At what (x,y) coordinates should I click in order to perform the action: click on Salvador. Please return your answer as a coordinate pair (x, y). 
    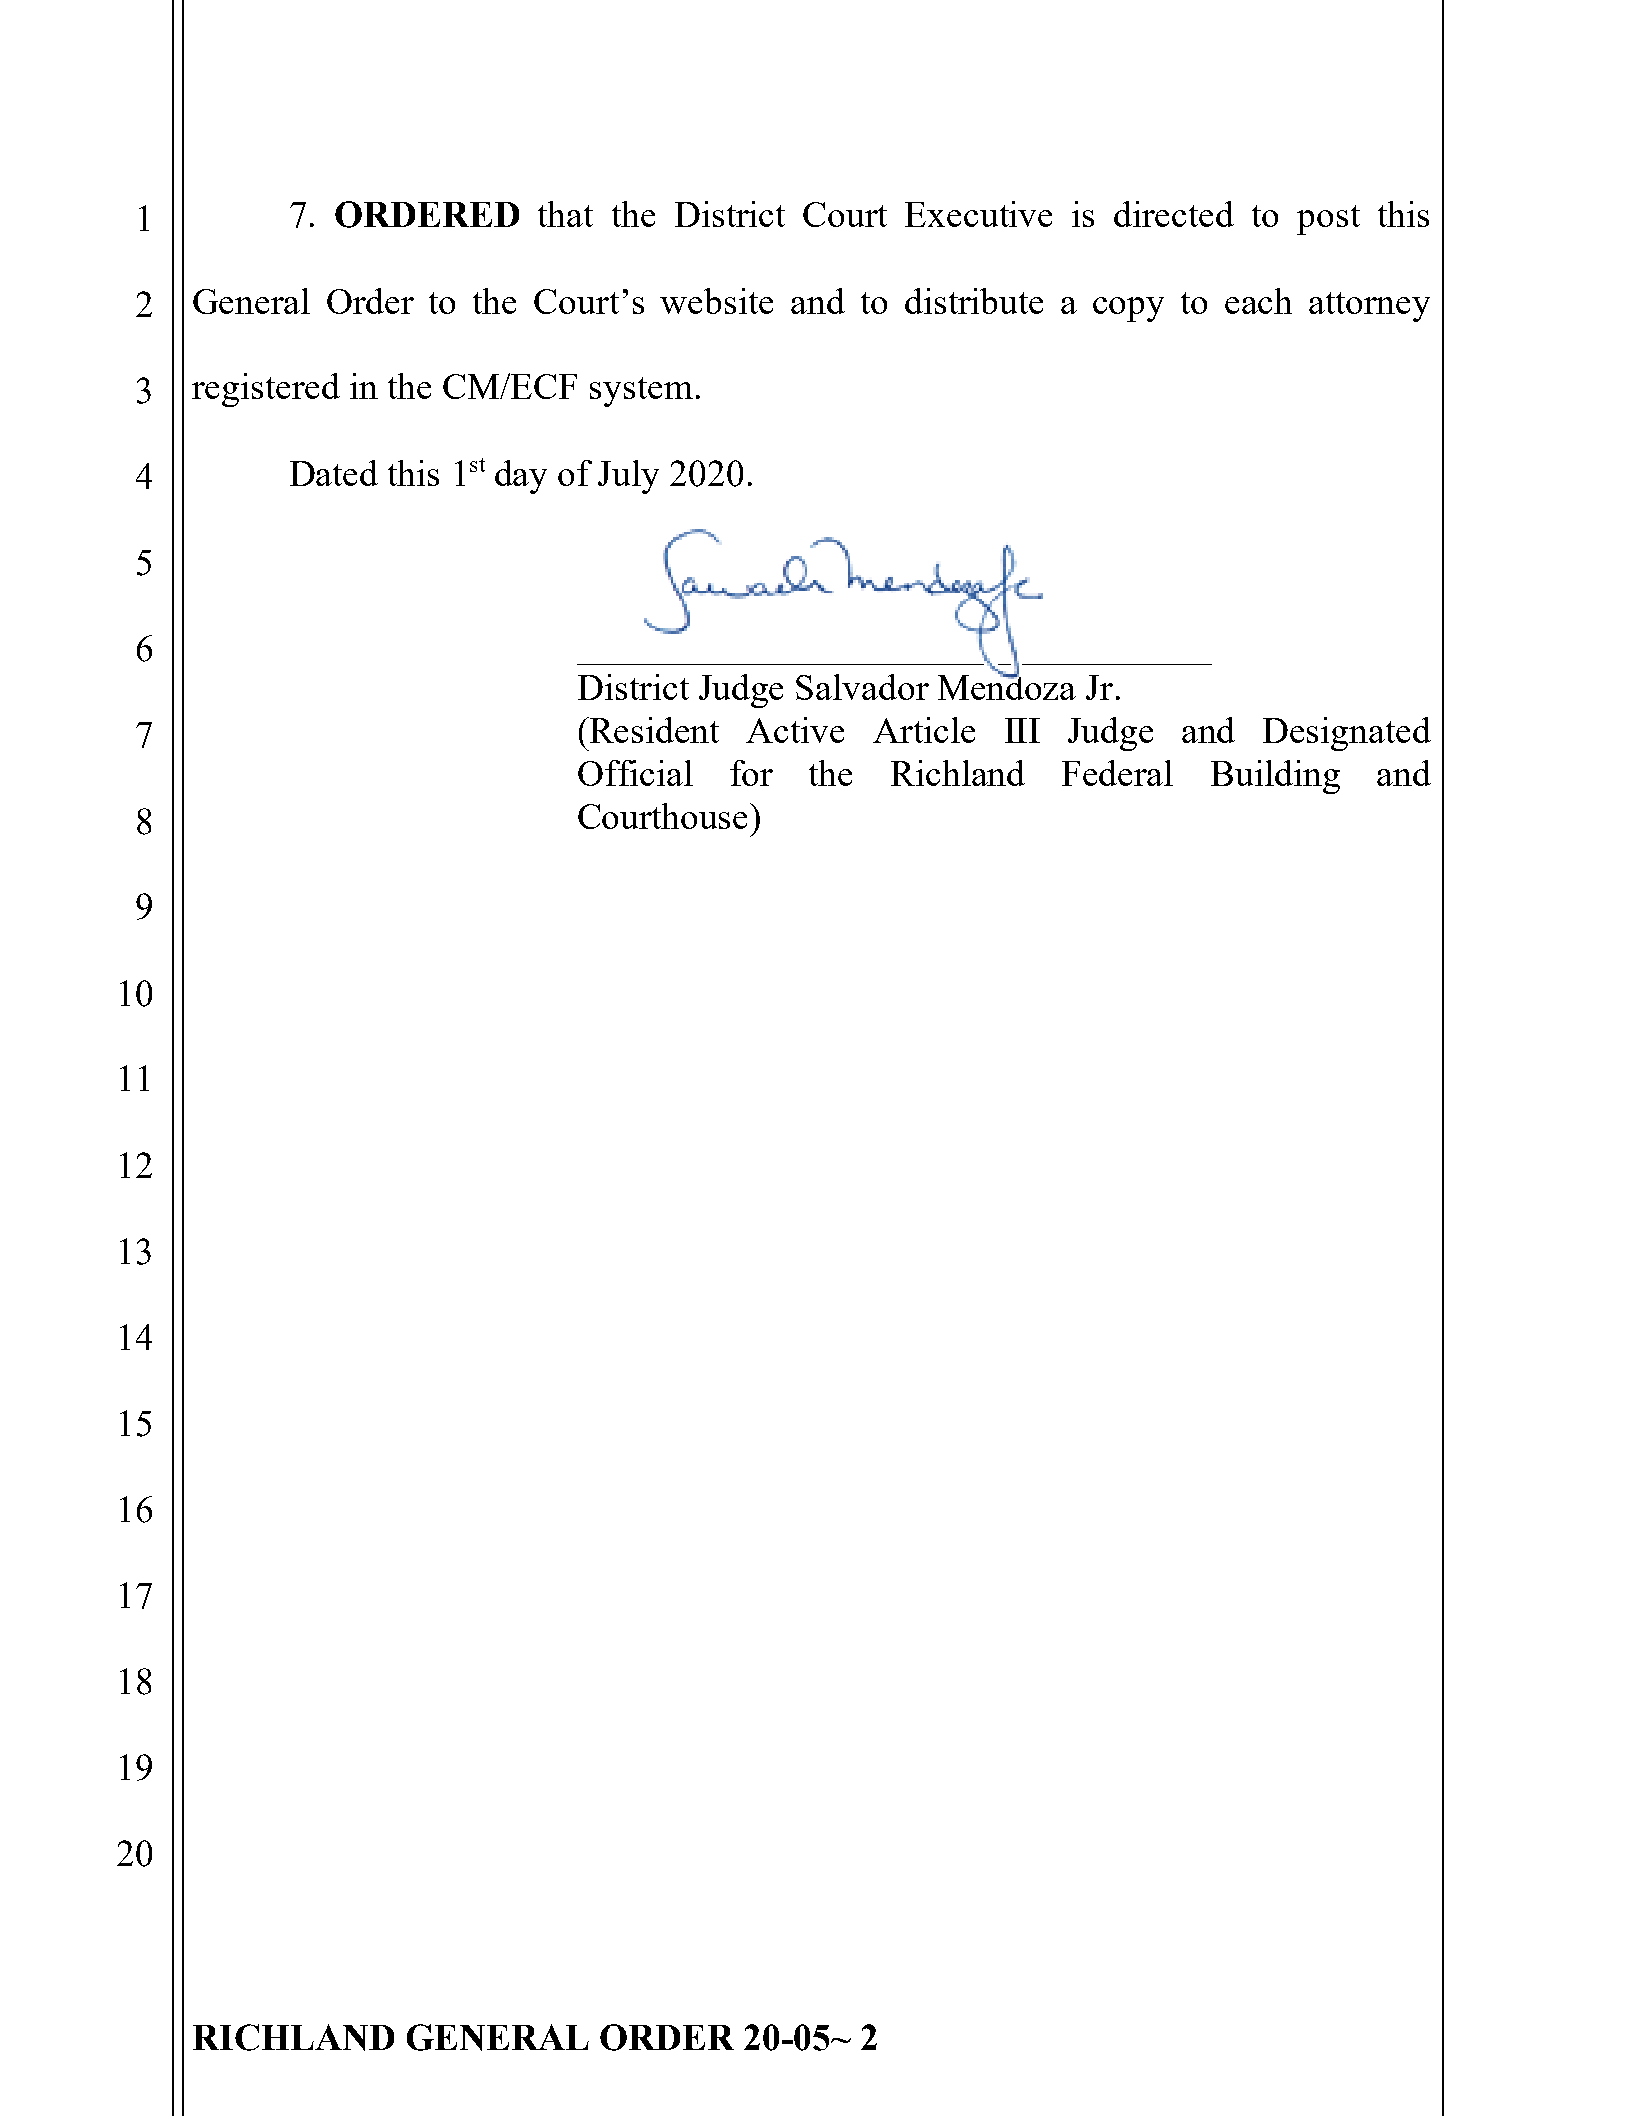
    Looking at the image, I should click on (862, 687).
